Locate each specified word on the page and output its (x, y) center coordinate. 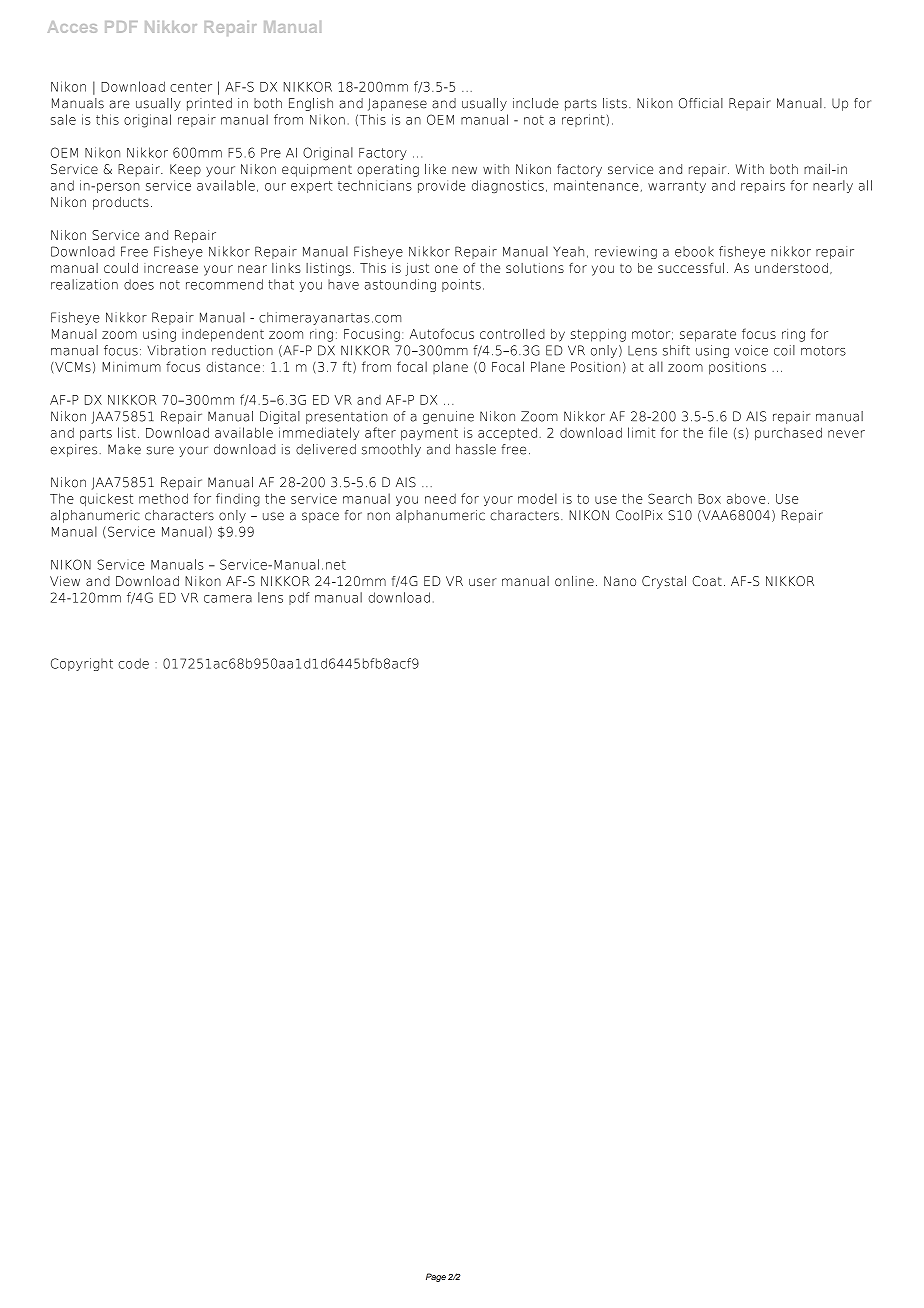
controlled (512, 334)
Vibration (176, 350)
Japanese (397, 104)
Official (701, 103)
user (483, 582)
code (133, 663)
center (191, 87)
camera (228, 599)
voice (751, 350)
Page (436, 1277)
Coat (707, 581)
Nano (620, 581)
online (574, 581)
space (320, 517)
